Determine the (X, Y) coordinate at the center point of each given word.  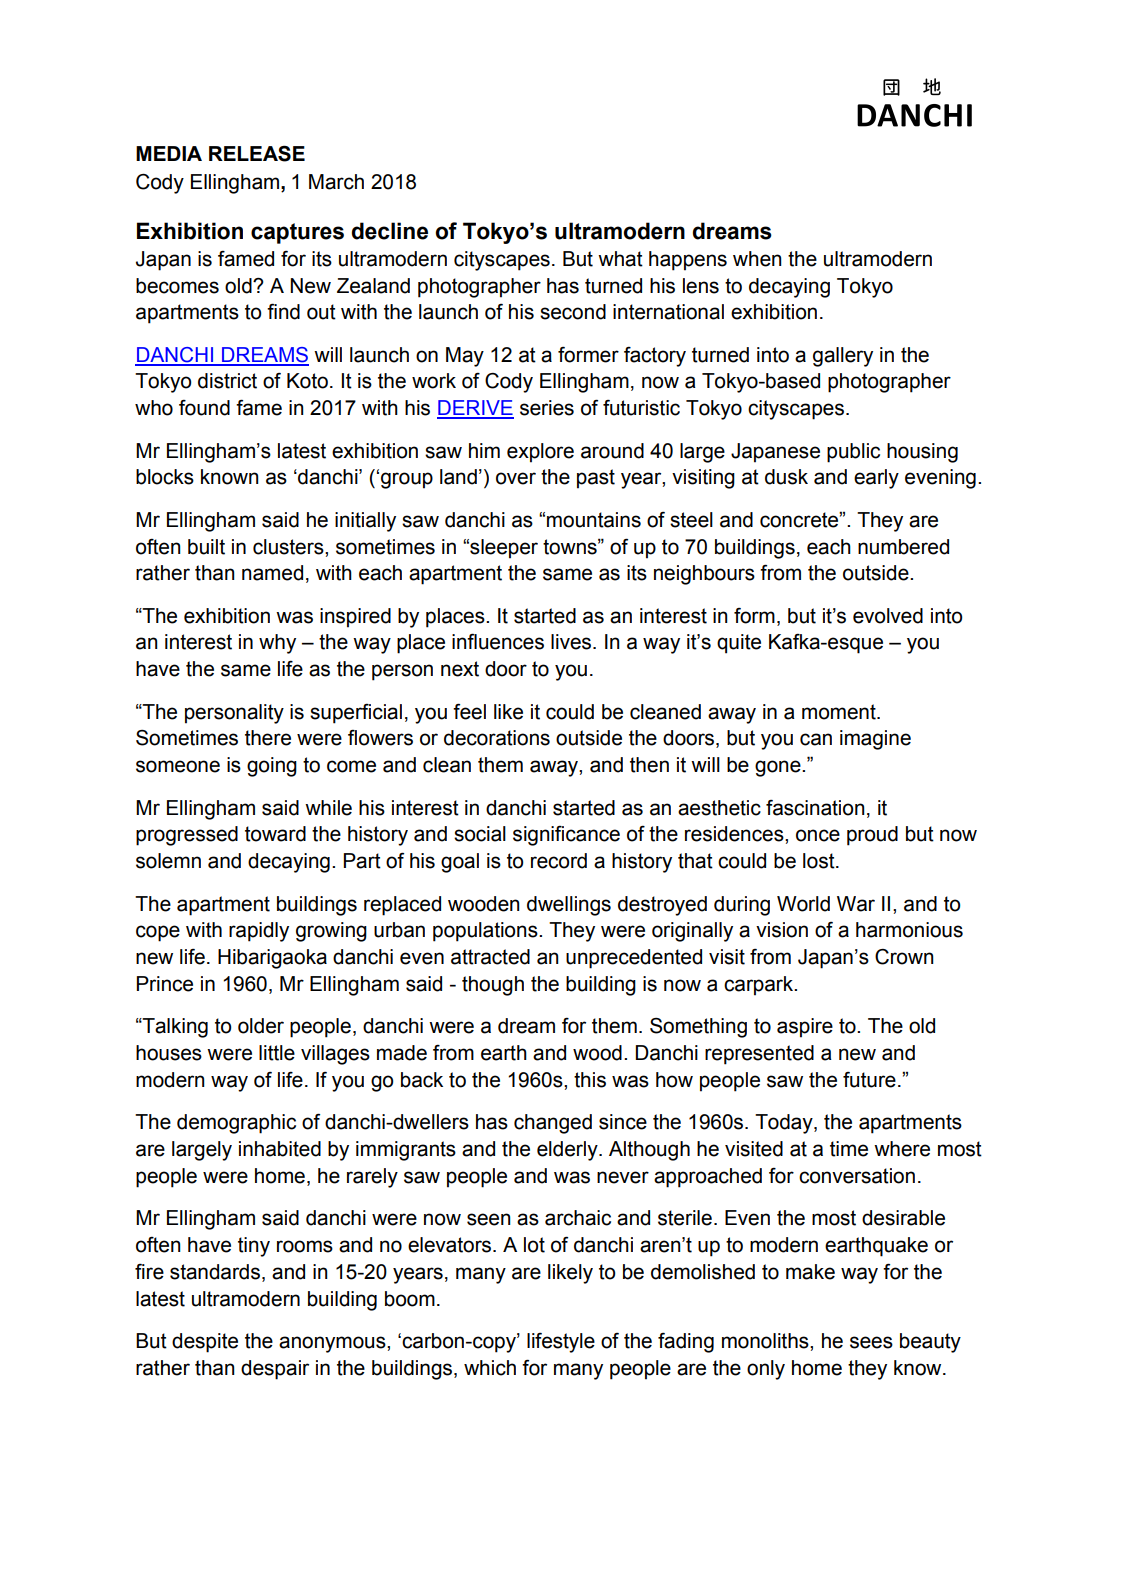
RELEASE (257, 153)
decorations (497, 738)
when (757, 259)
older (261, 1026)
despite (205, 1343)
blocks (165, 477)
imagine (875, 740)
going (272, 767)
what (620, 259)
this (590, 1080)
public (853, 453)
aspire (805, 1028)
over (516, 478)
